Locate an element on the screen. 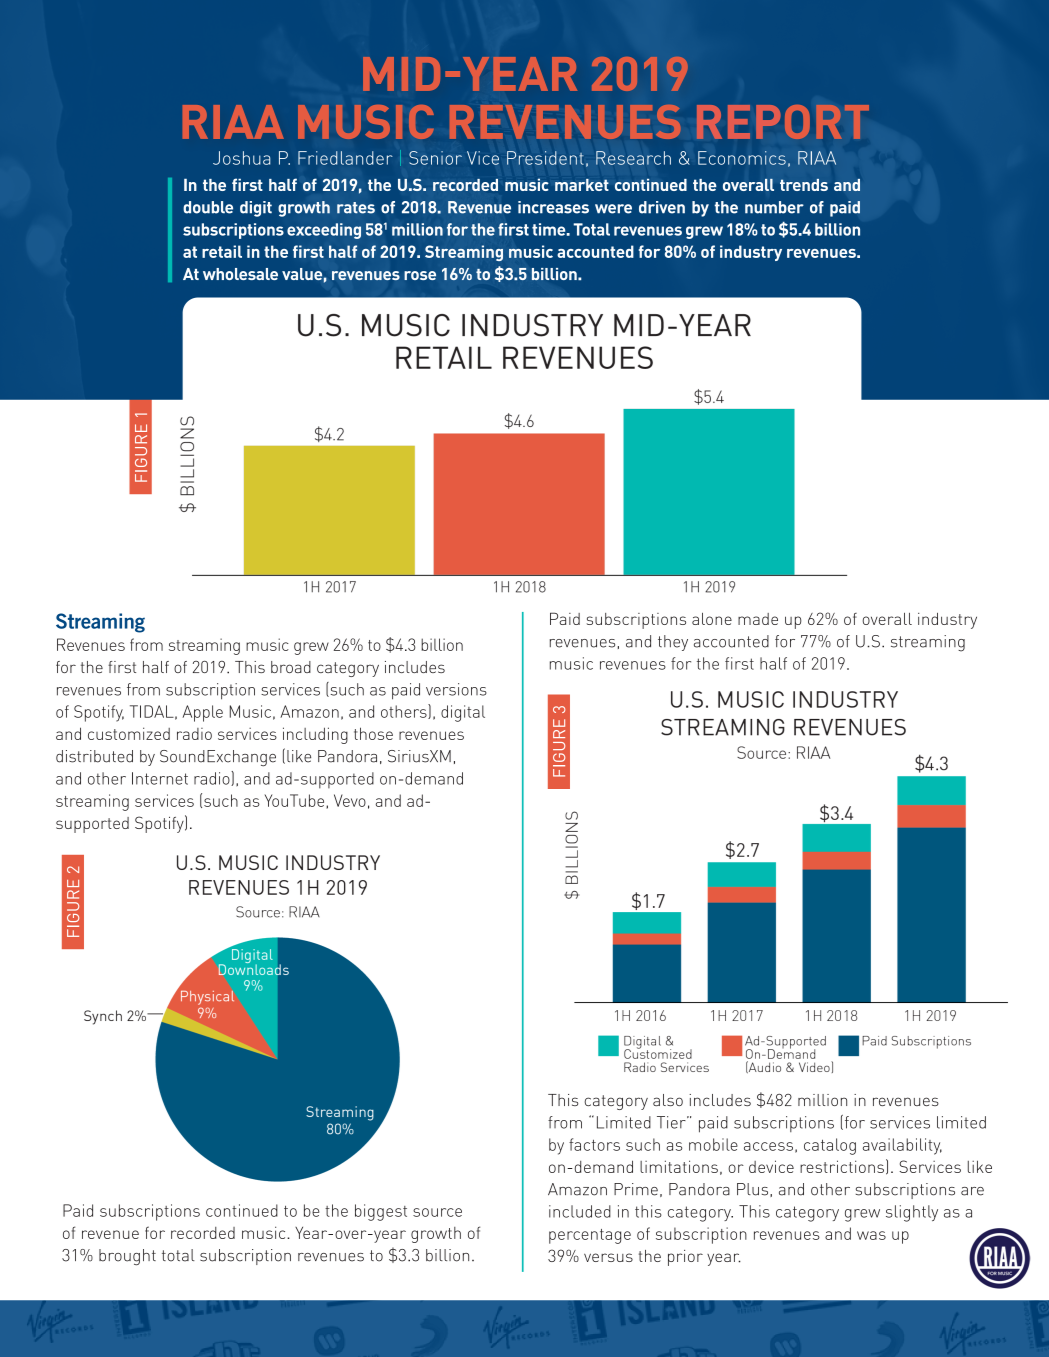  brought is located at coordinates (127, 1257).
